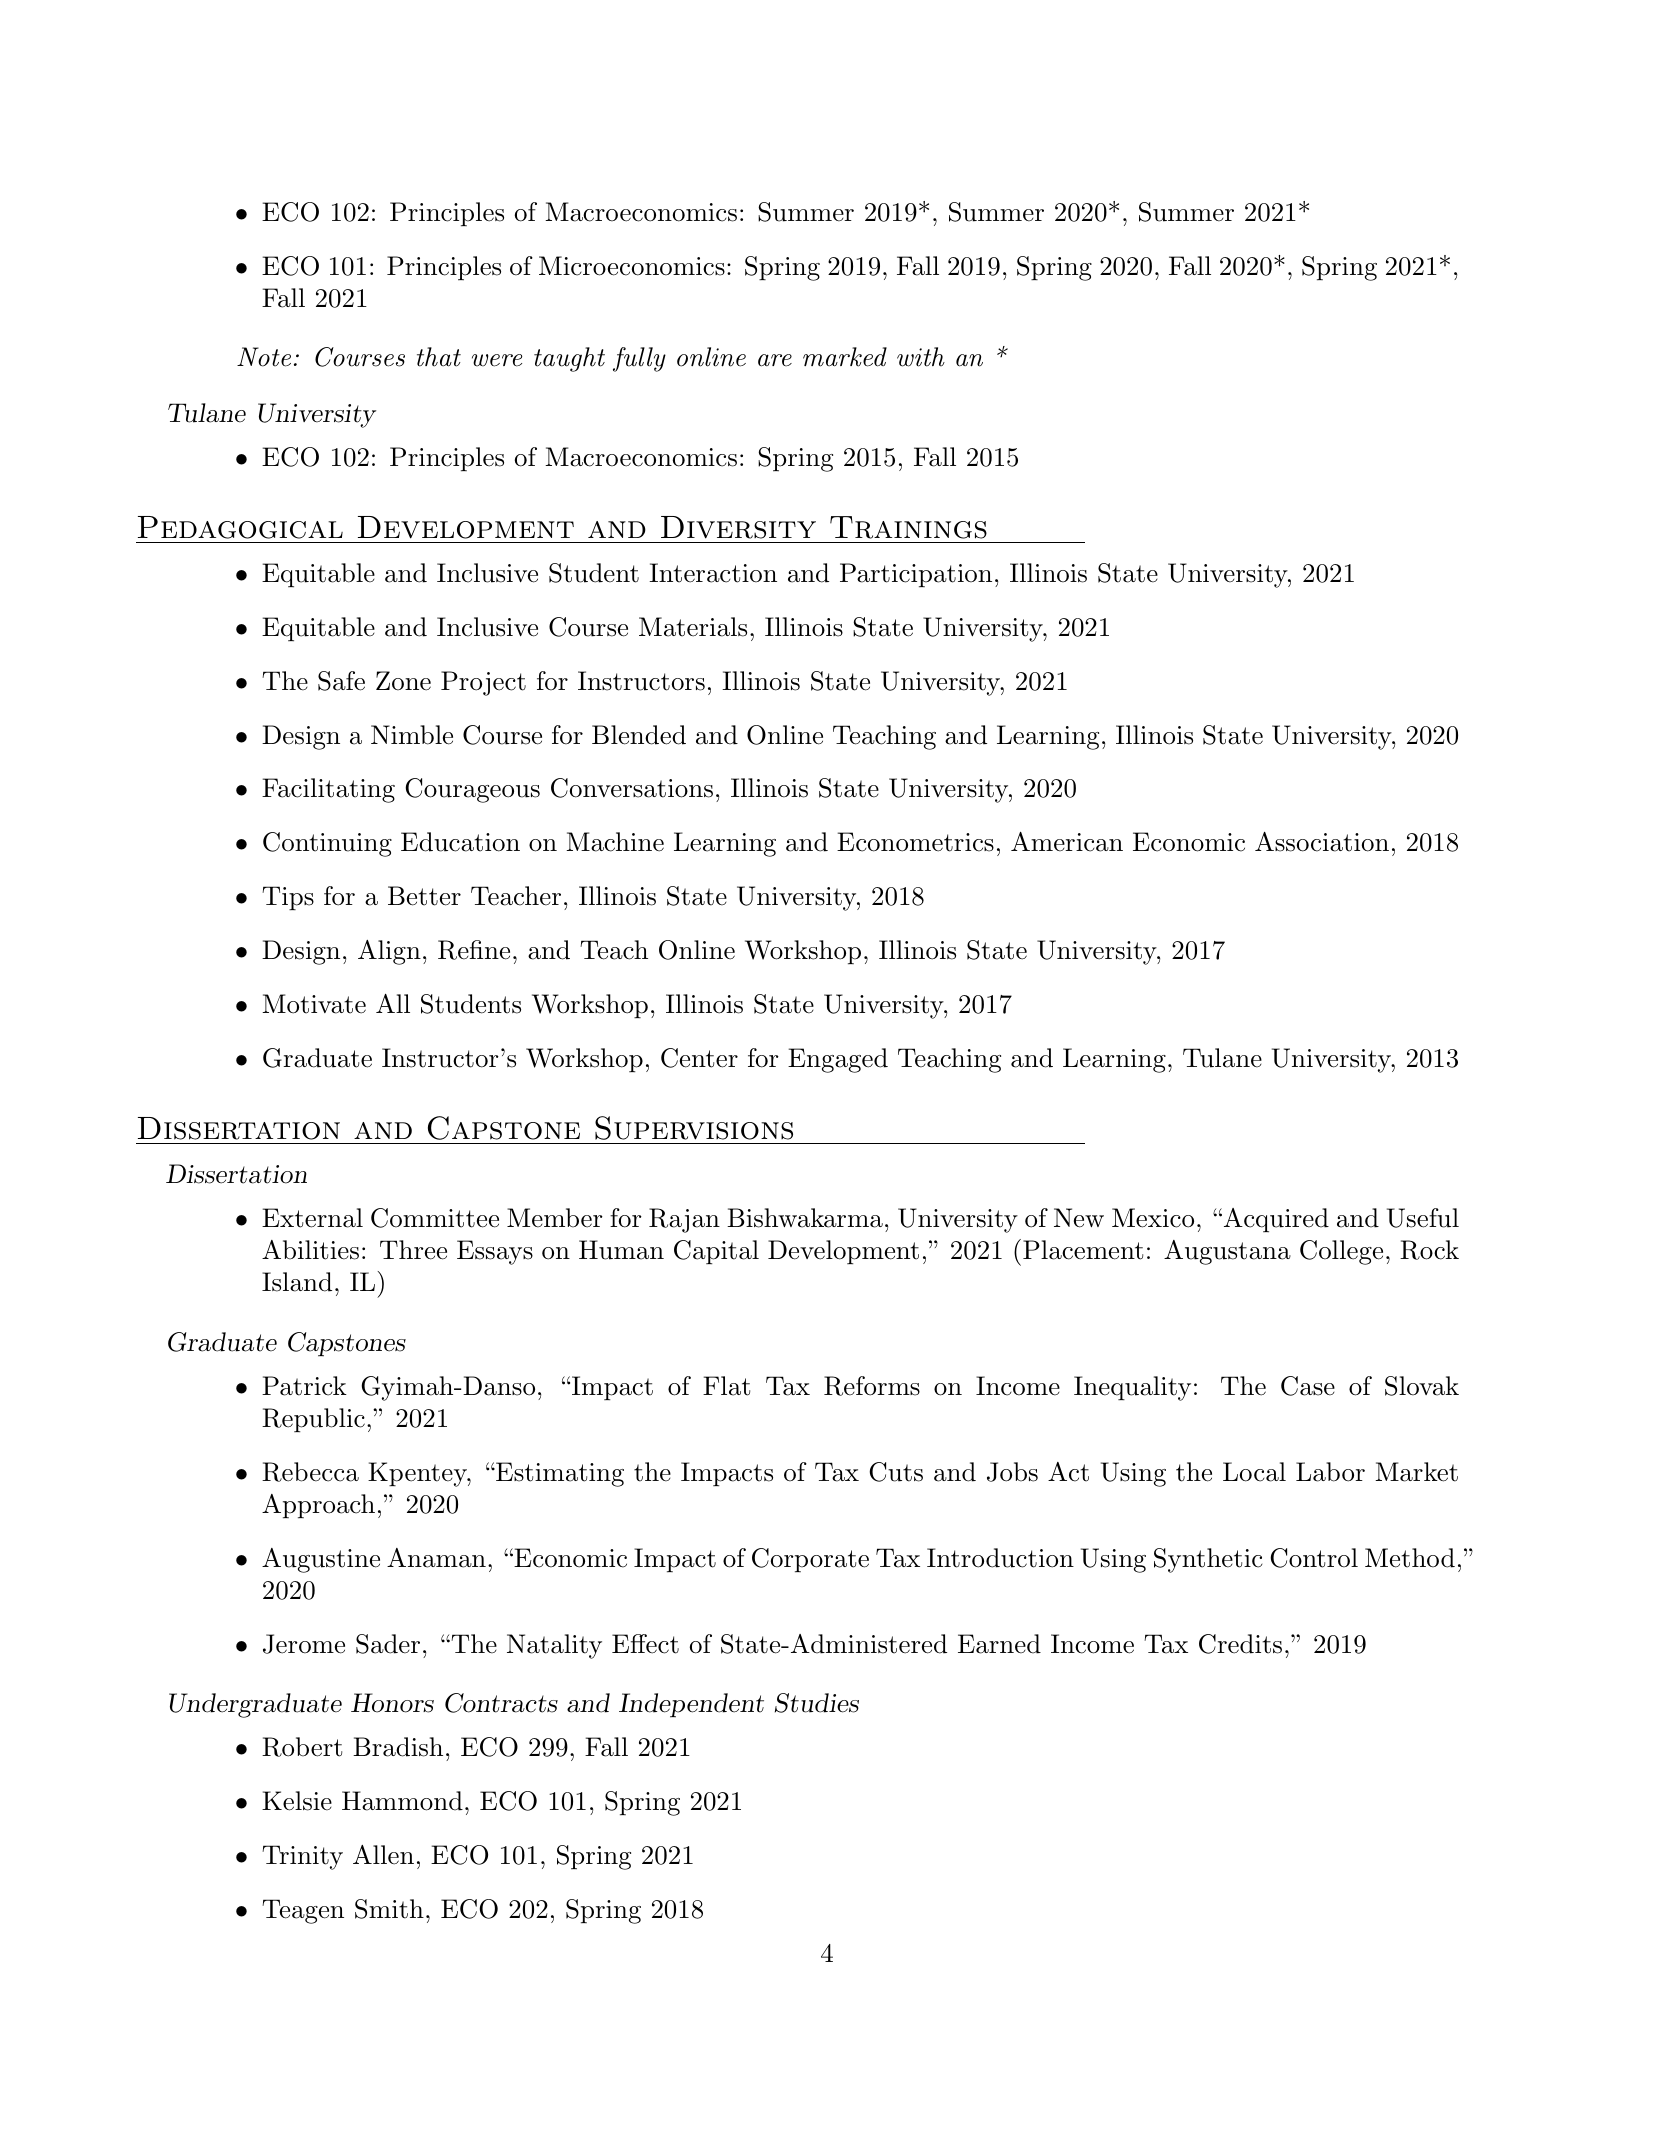 The width and height of the screenshot is (1654, 2140). I want to click on Studies, so click(817, 1703).
